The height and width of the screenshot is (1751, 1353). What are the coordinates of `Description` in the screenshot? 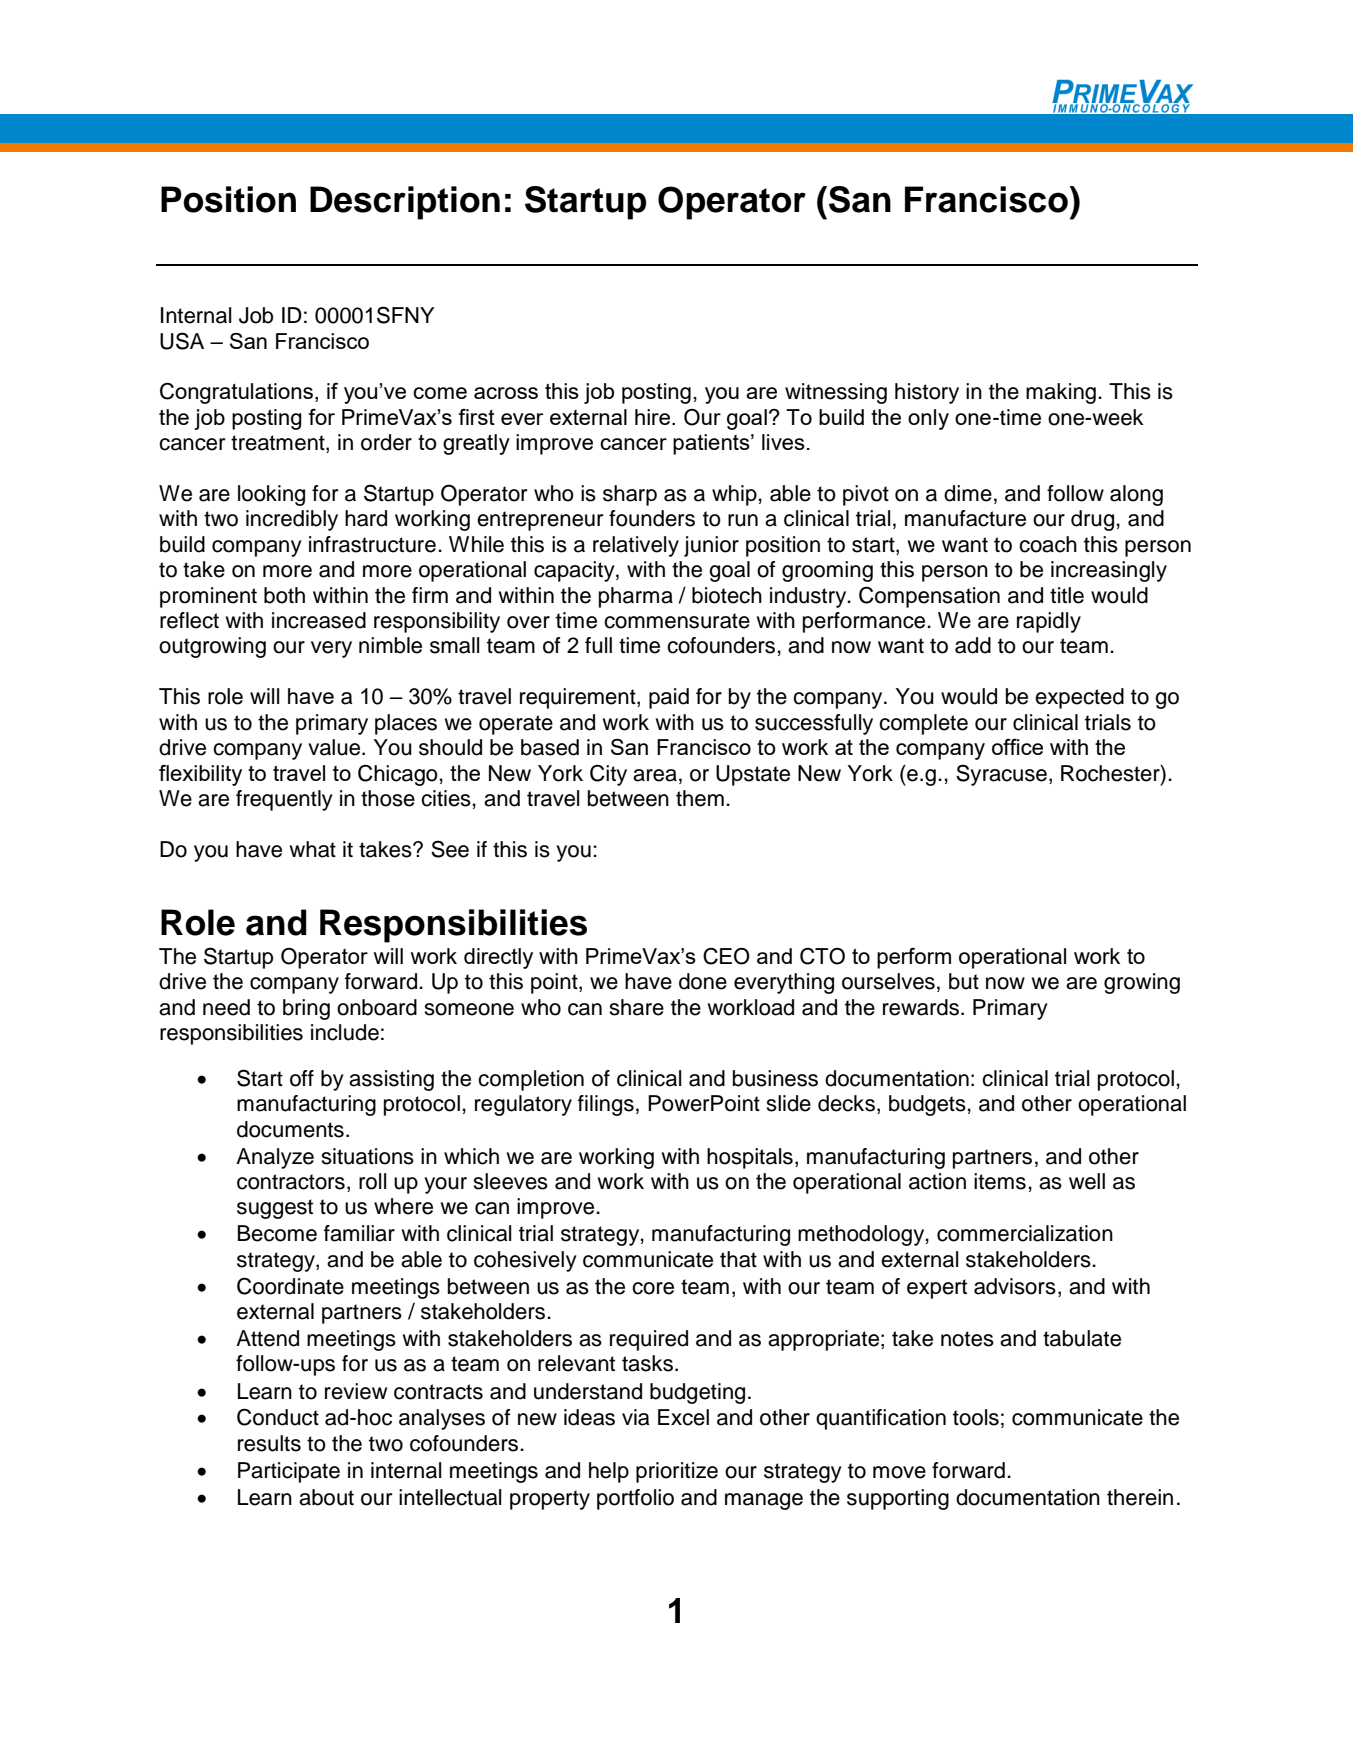 It's located at (405, 203).
